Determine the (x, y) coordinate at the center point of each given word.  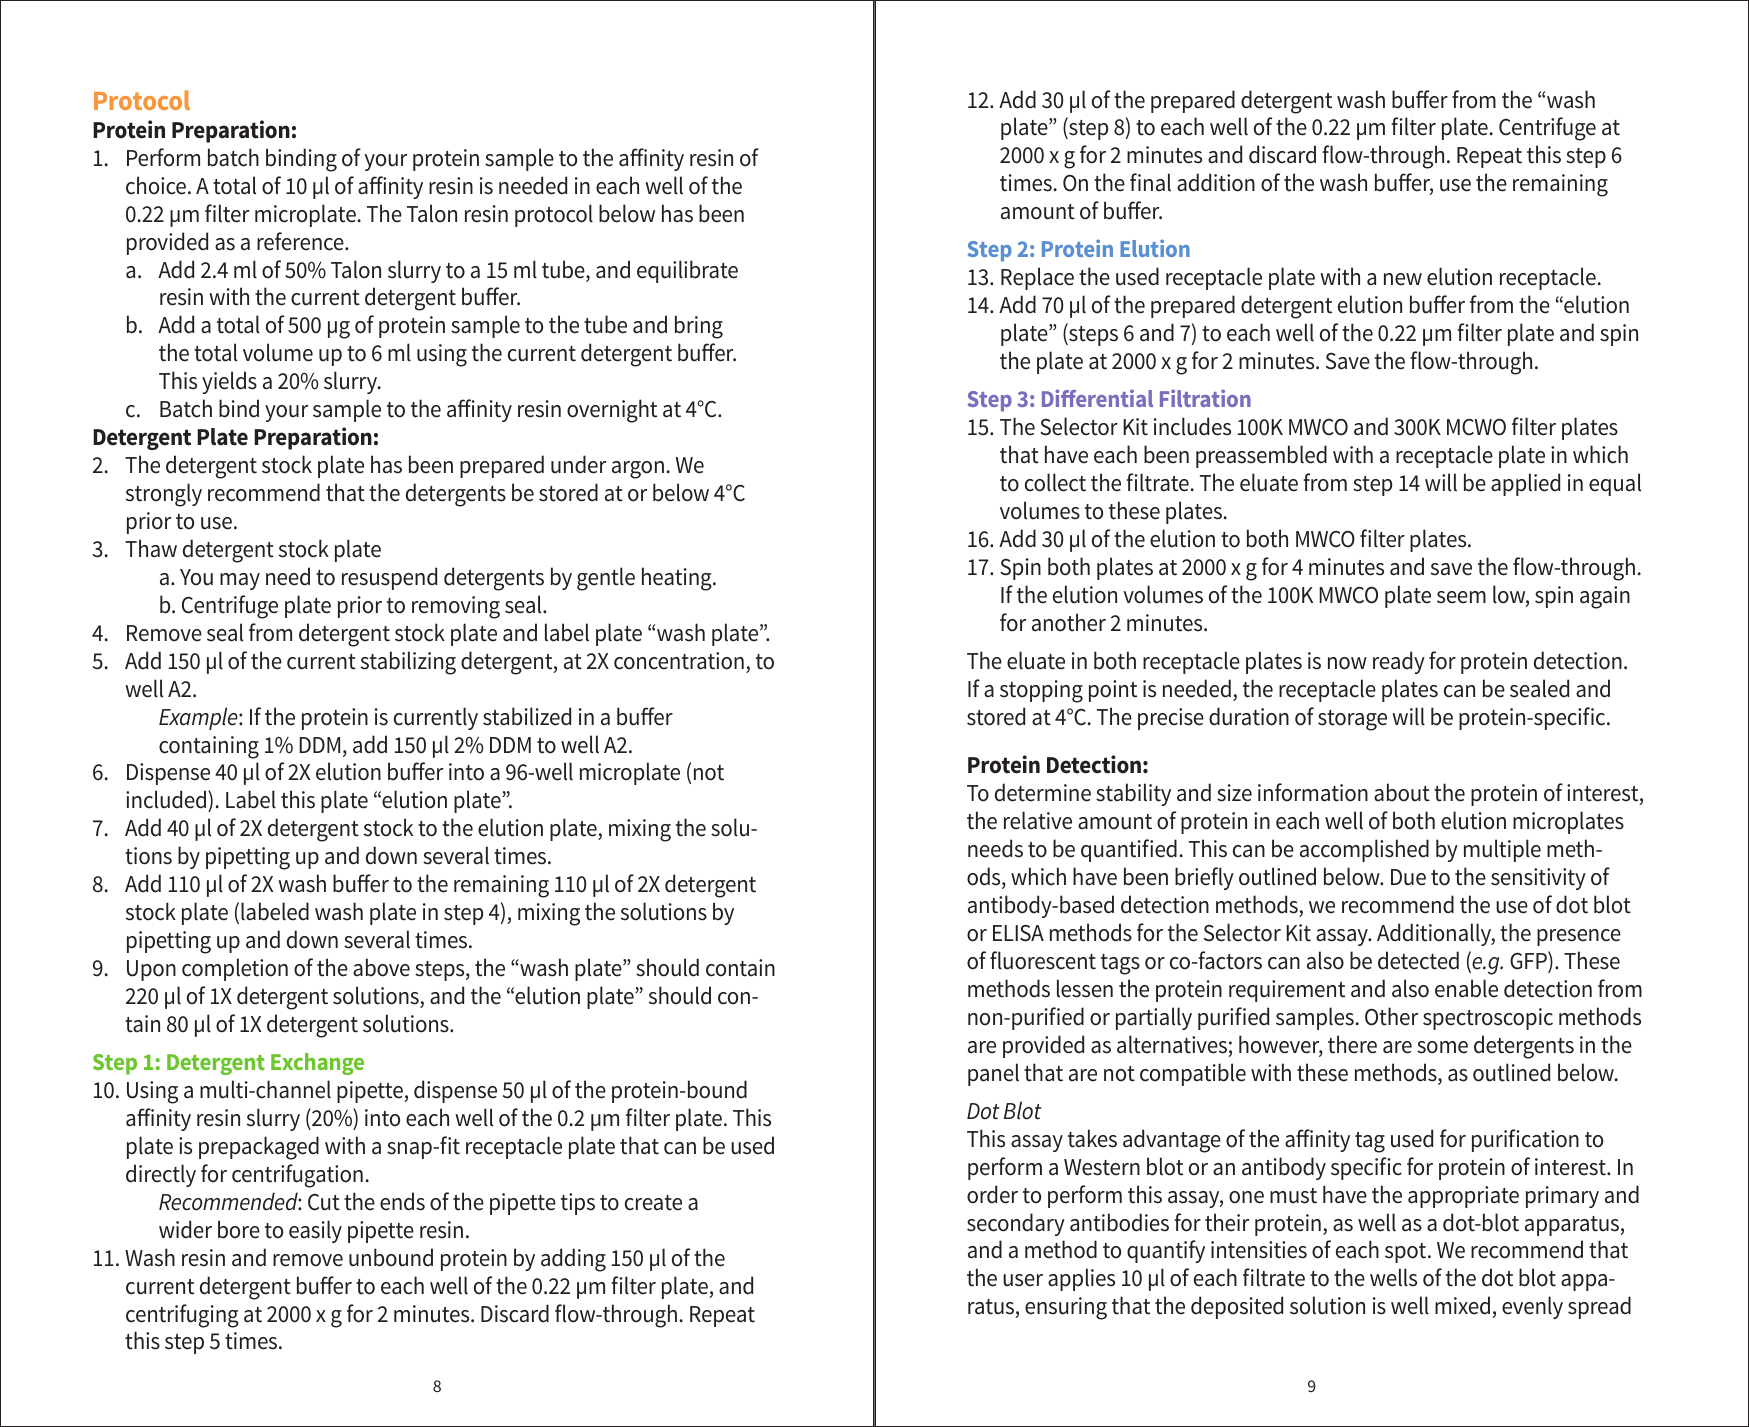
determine (1043, 792)
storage (1352, 720)
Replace (1037, 278)
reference (301, 241)
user (1023, 1280)
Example (199, 718)
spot (1407, 1253)
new (1403, 279)
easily (315, 1231)
